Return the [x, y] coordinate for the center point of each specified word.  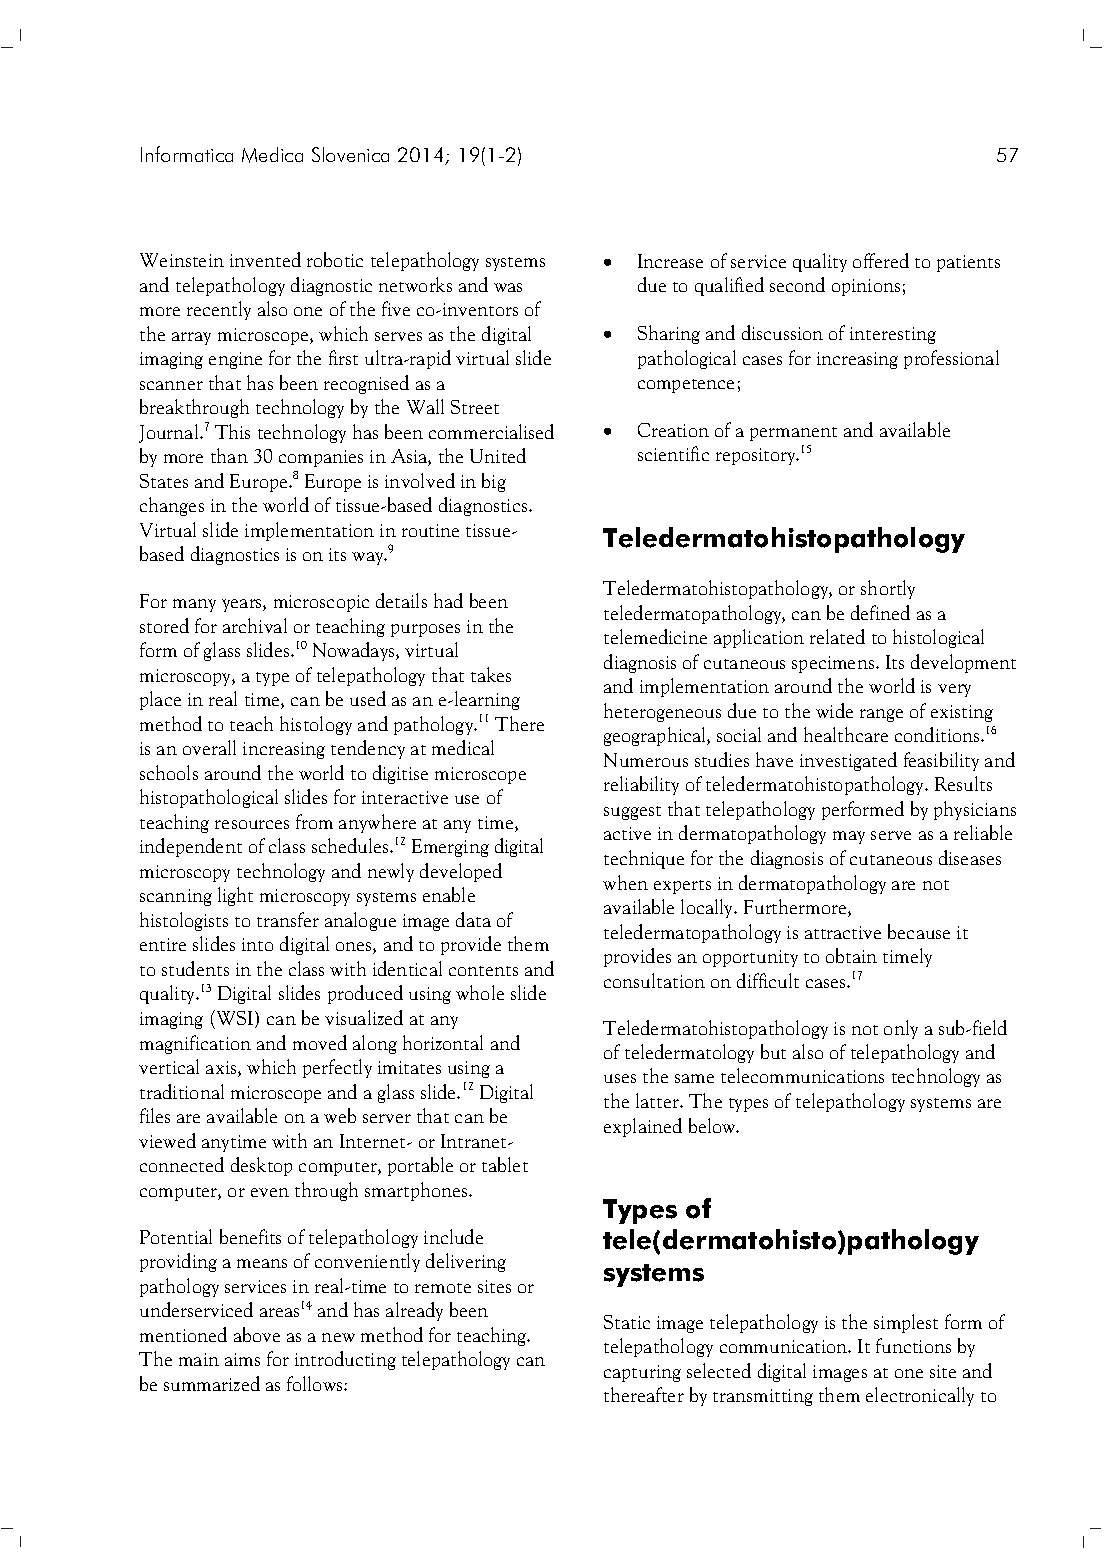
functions [913, 1345]
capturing [642, 1373]
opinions [866, 287]
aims [242, 1359]
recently [219, 310]
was [508, 287]
